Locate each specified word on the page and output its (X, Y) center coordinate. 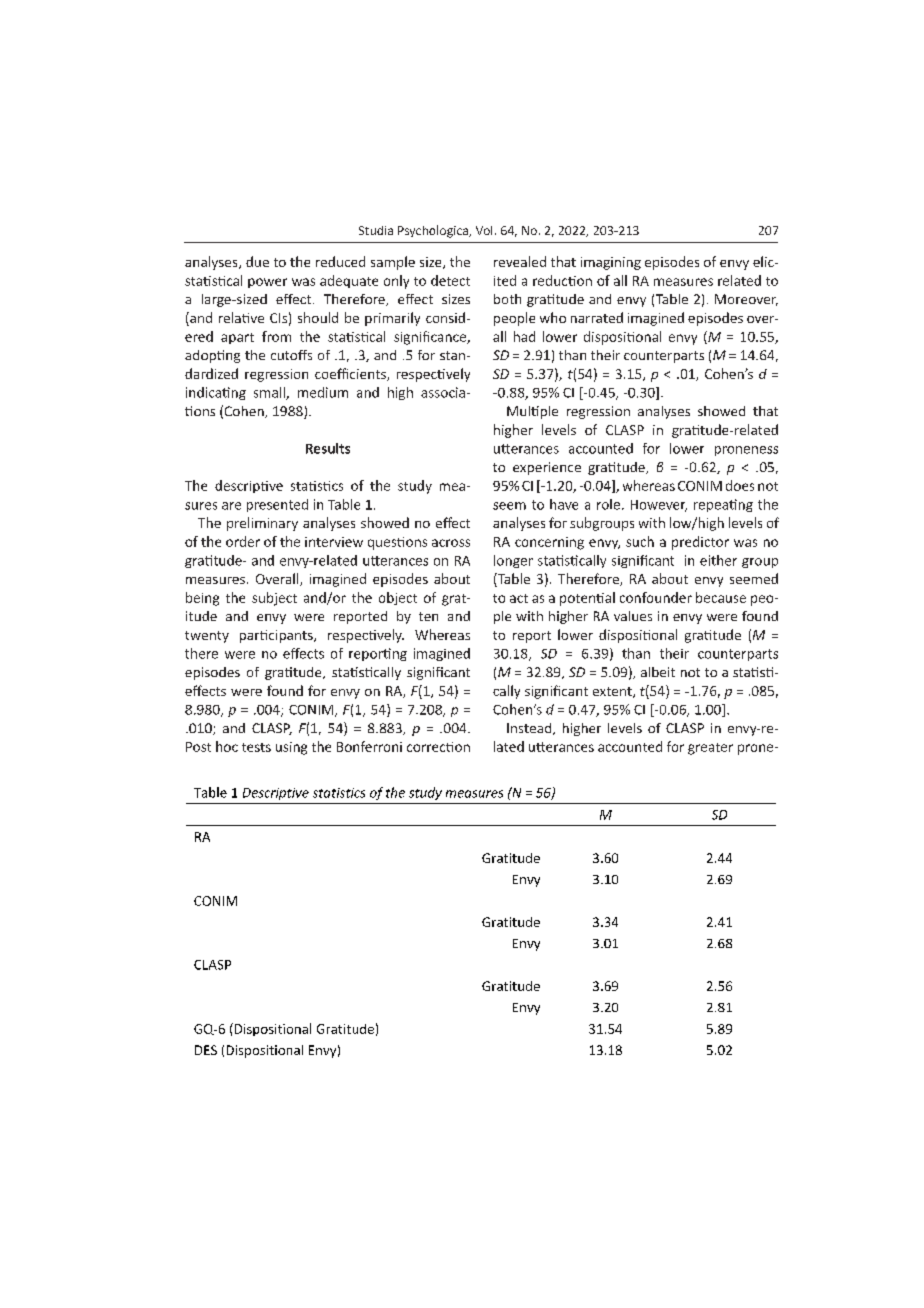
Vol (484, 230)
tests (256, 747)
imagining (611, 263)
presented (277, 505)
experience (547, 468)
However (659, 506)
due (257, 261)
